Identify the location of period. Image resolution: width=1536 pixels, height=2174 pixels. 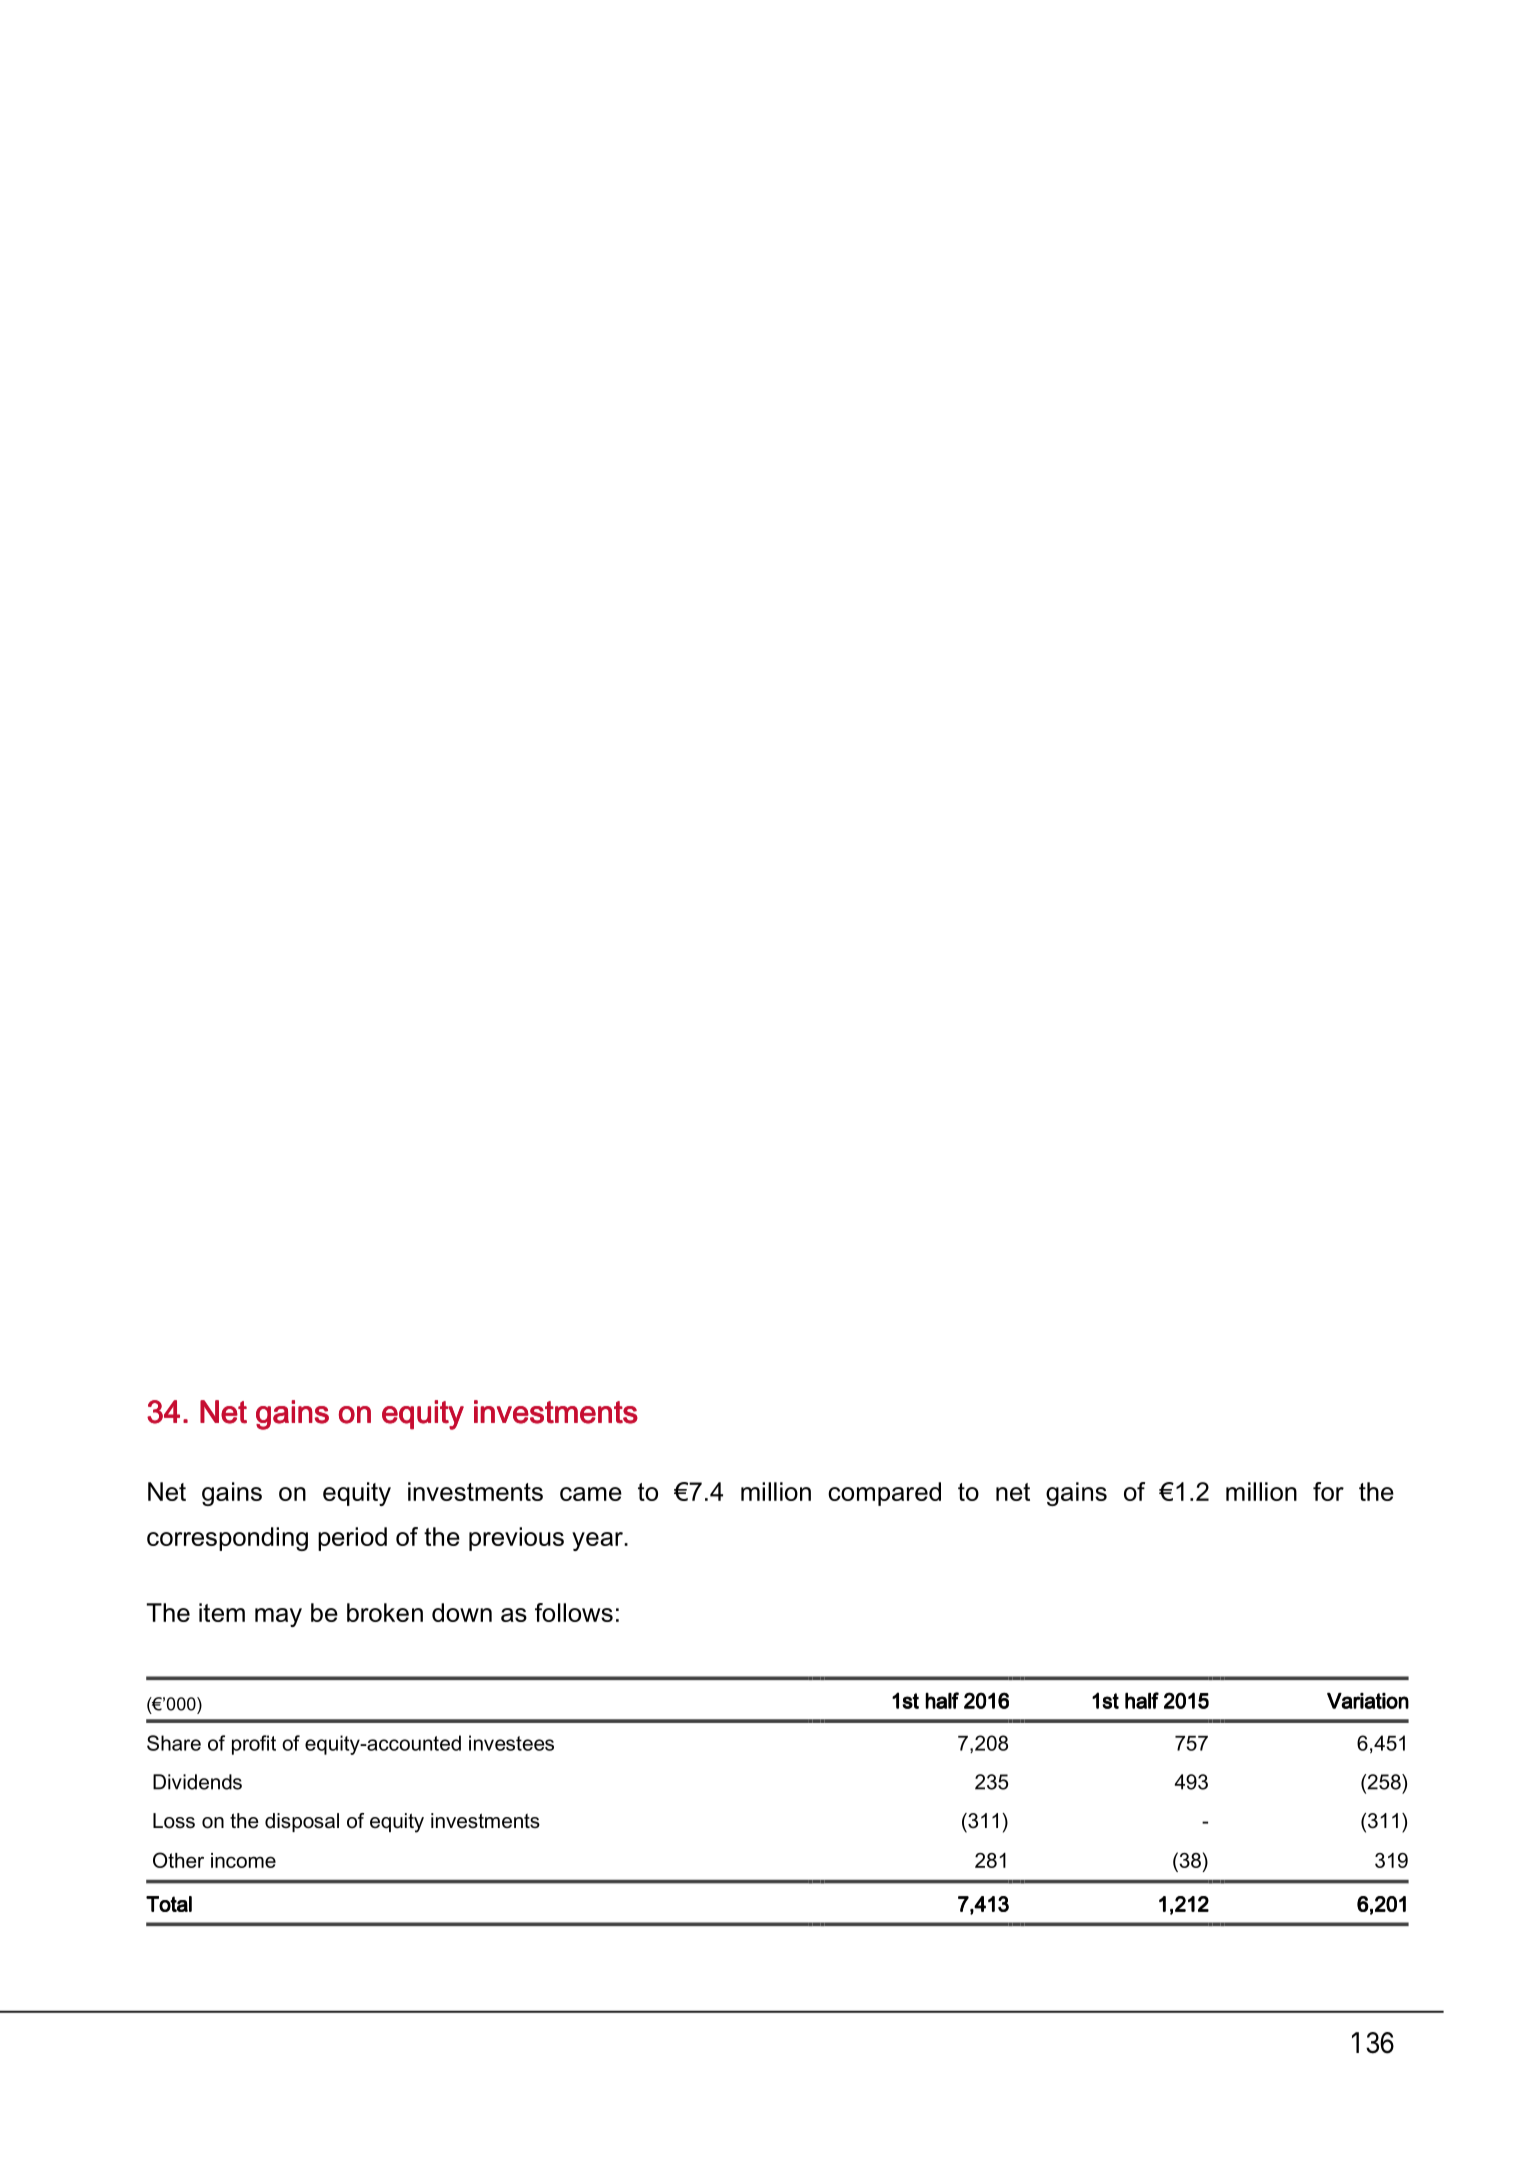
(352, 1539).
